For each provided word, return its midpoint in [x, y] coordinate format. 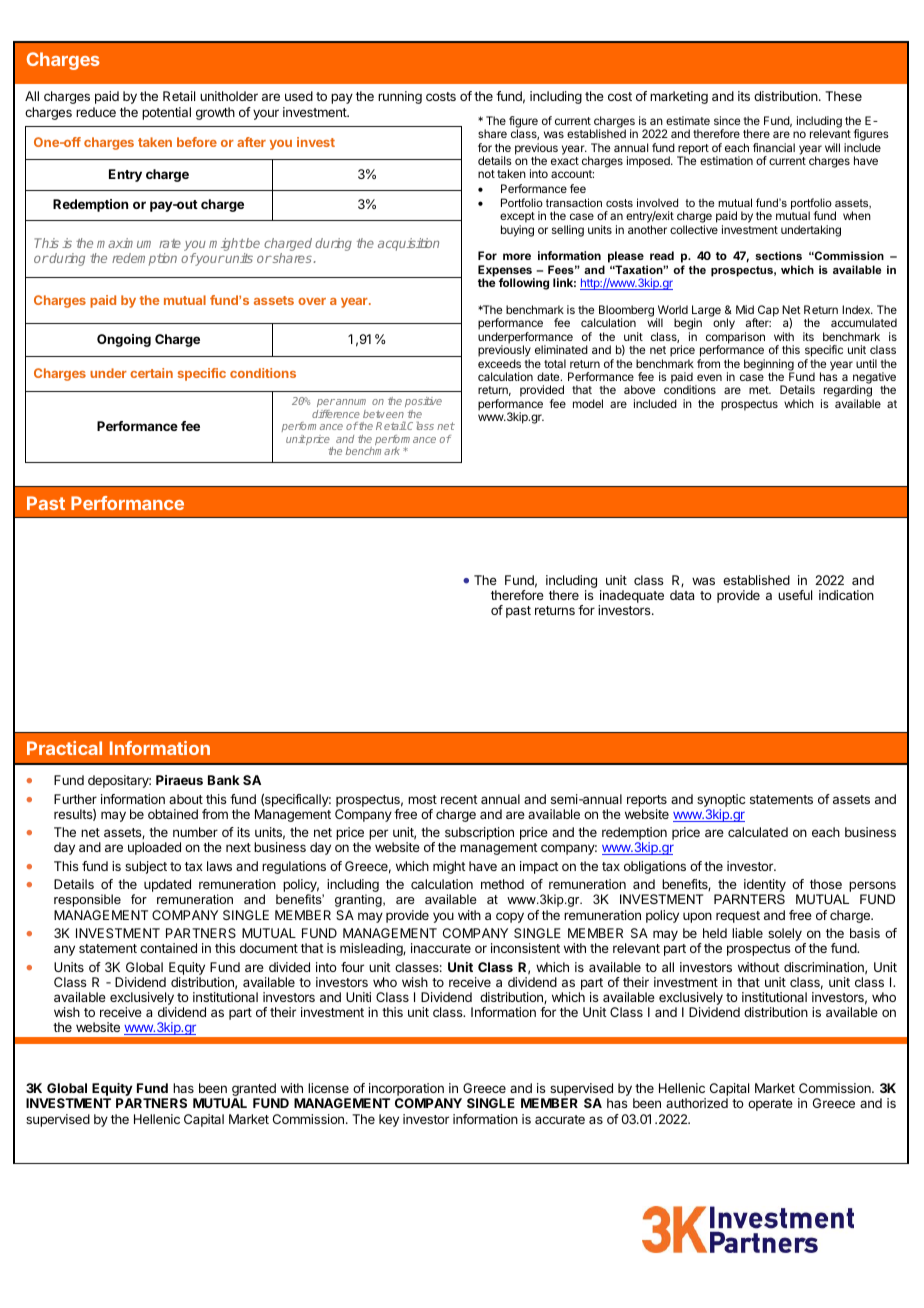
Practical [64, 748]
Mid [745, 309]
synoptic [721, 802]
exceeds [499, 363]
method [502, 884]
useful [795, 595]
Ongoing [124, 340]
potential [166, 113]
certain [151, 373]
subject [146, 867]
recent [459, 799]
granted [255, 1091]
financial [774, 147]
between [383, 414]
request [738, 917]
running [400, 97]
